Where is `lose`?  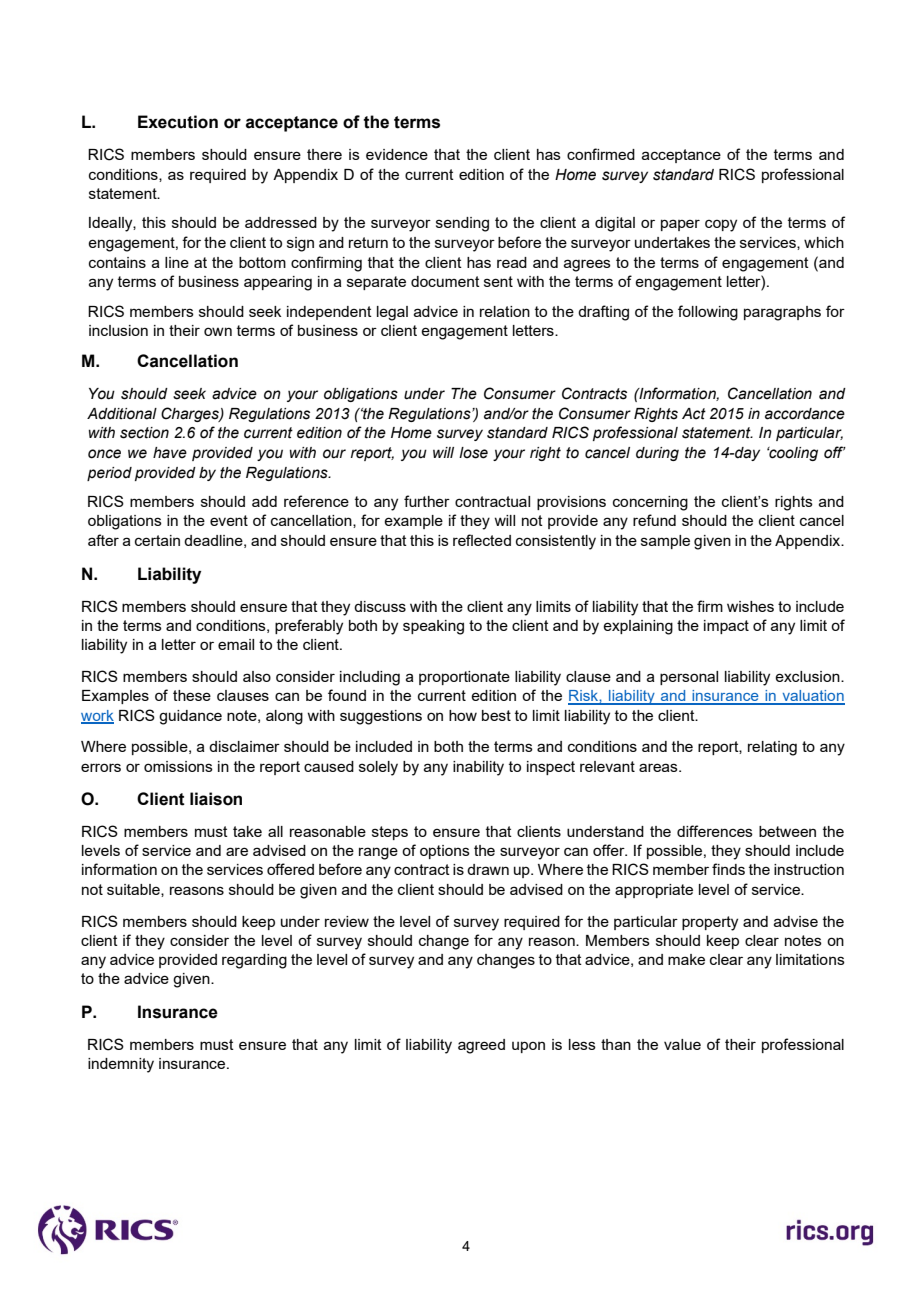
lose is located at coordinates (473, 453).
